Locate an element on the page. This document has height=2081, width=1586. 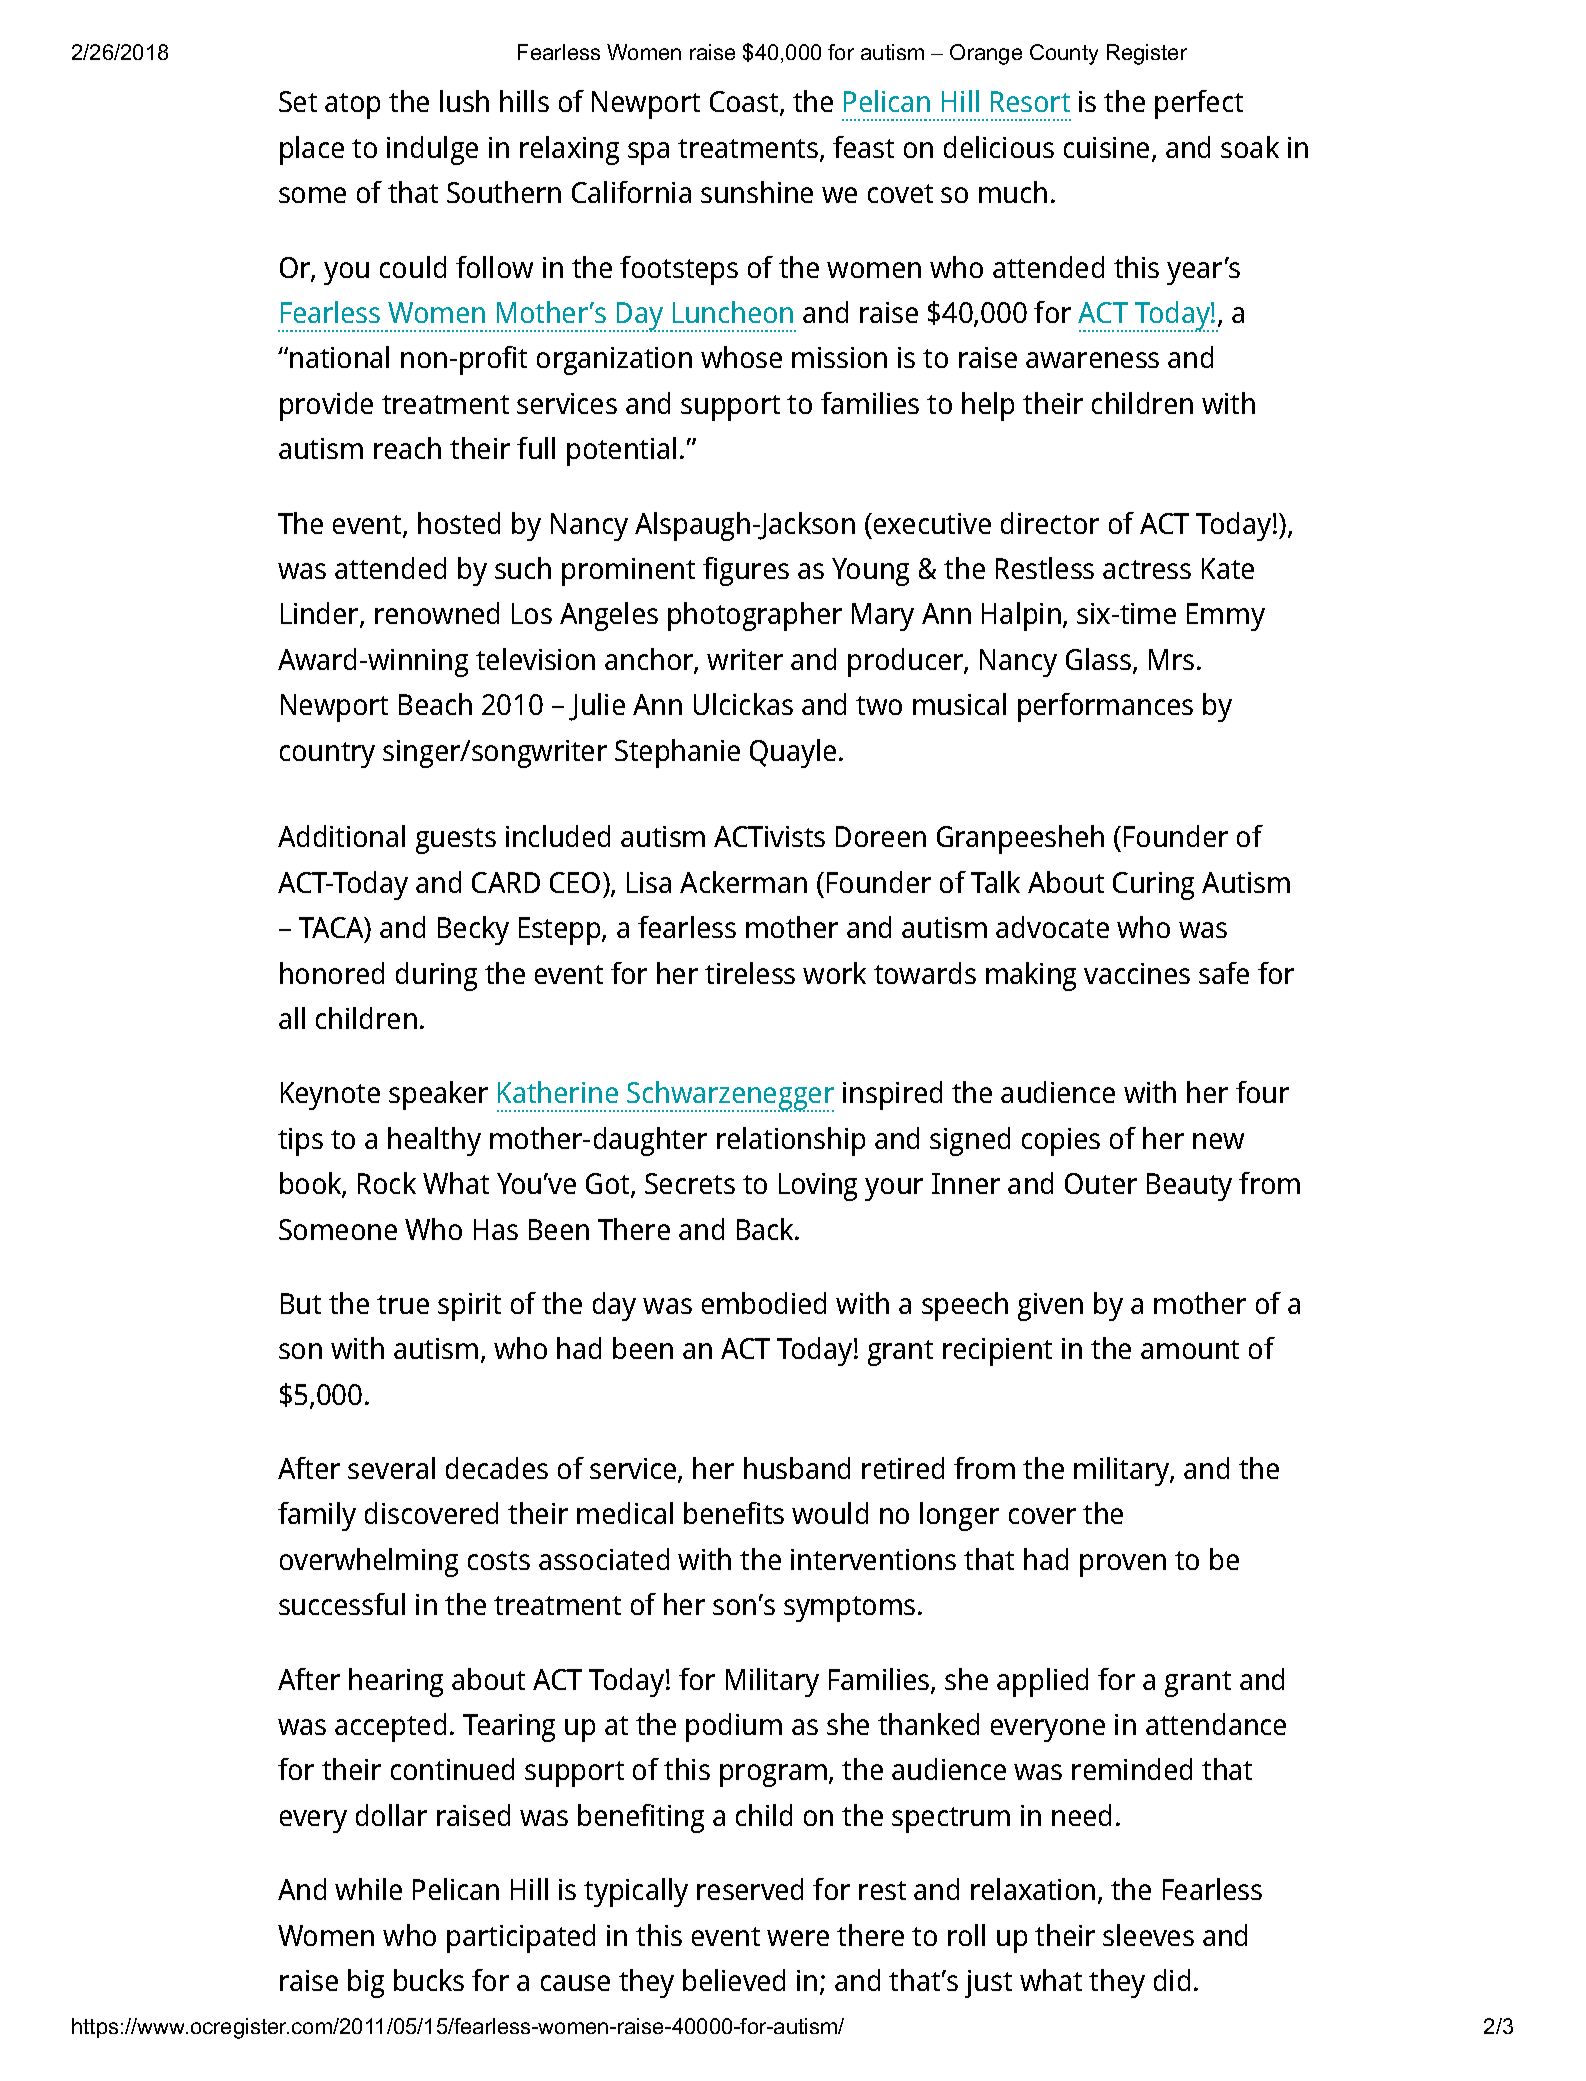
reach is located at coordinates (407, 448).
